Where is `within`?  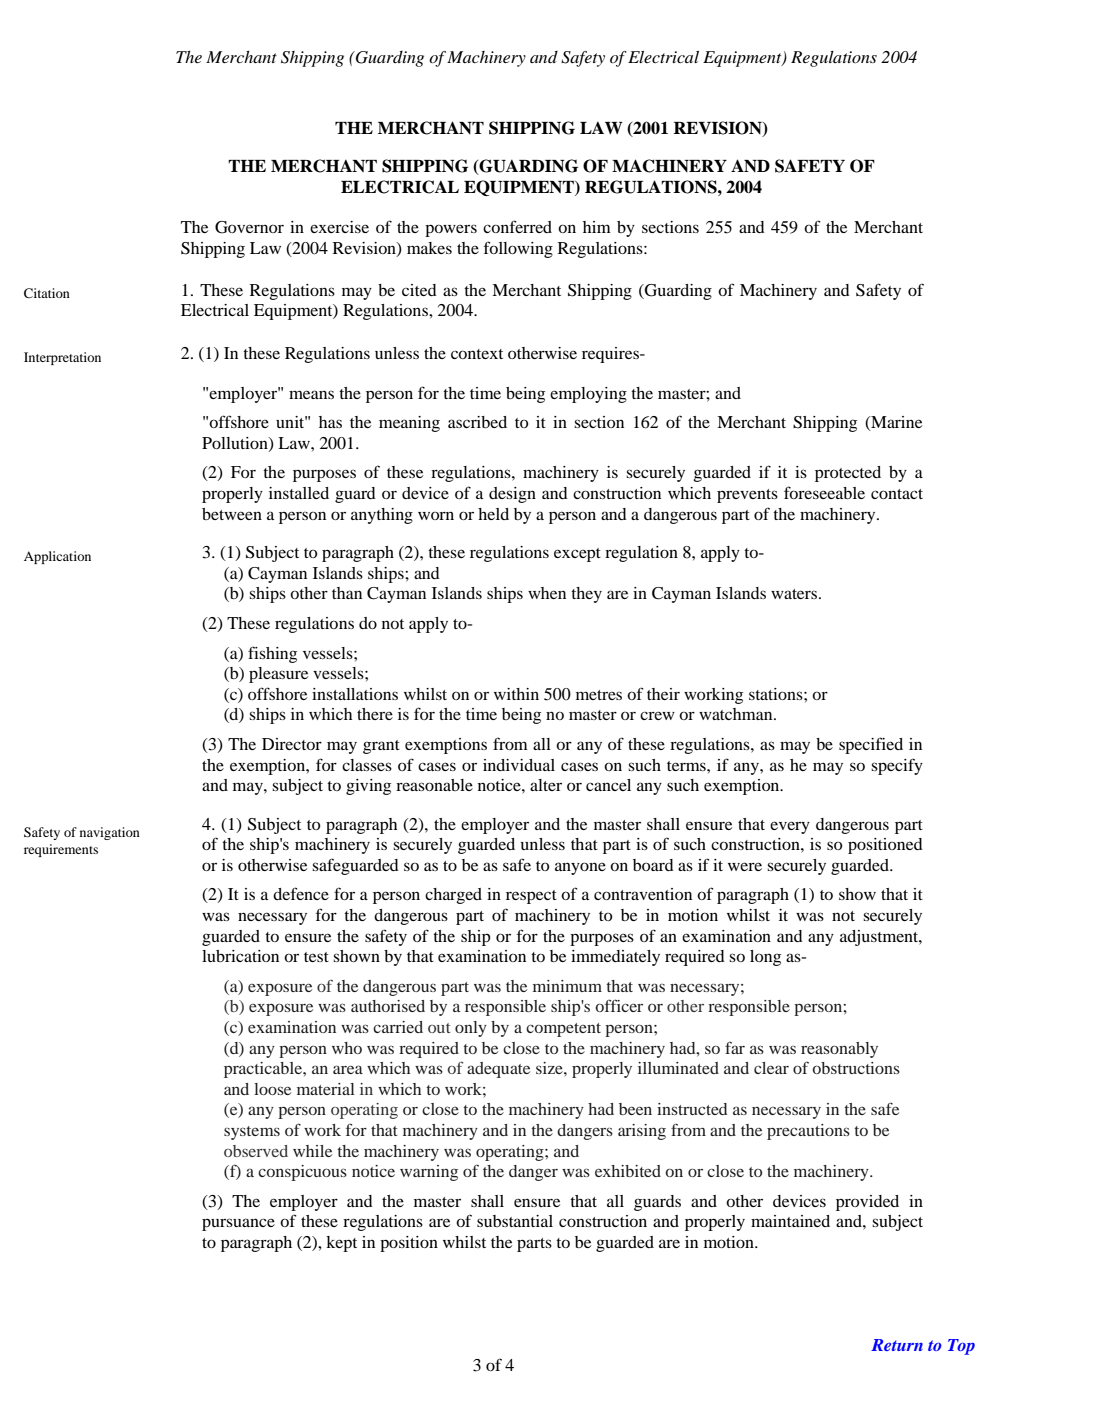
within is located at coordinates (516, 694).
